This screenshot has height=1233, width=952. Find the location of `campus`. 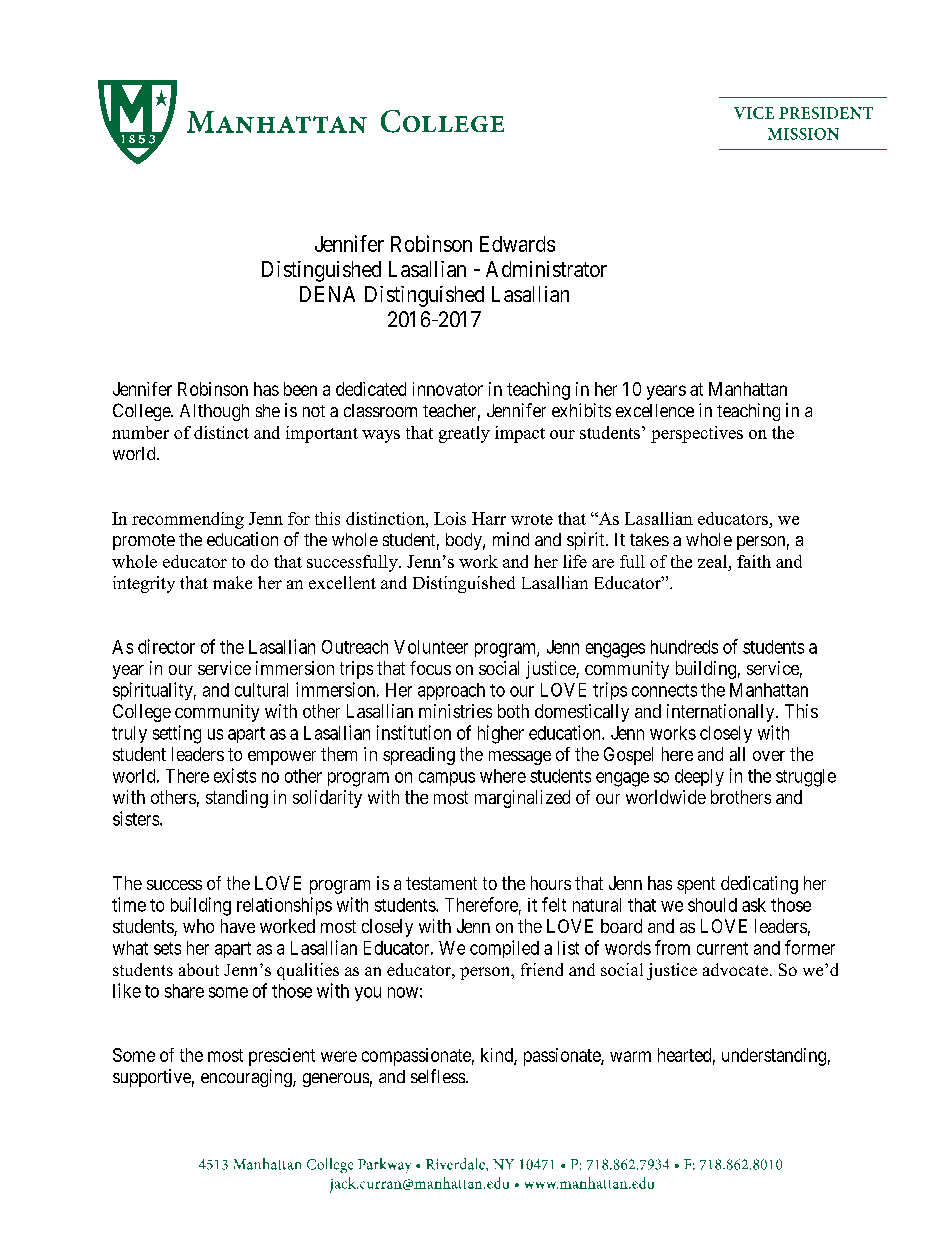

campus is located at coordinates (447, 779).
